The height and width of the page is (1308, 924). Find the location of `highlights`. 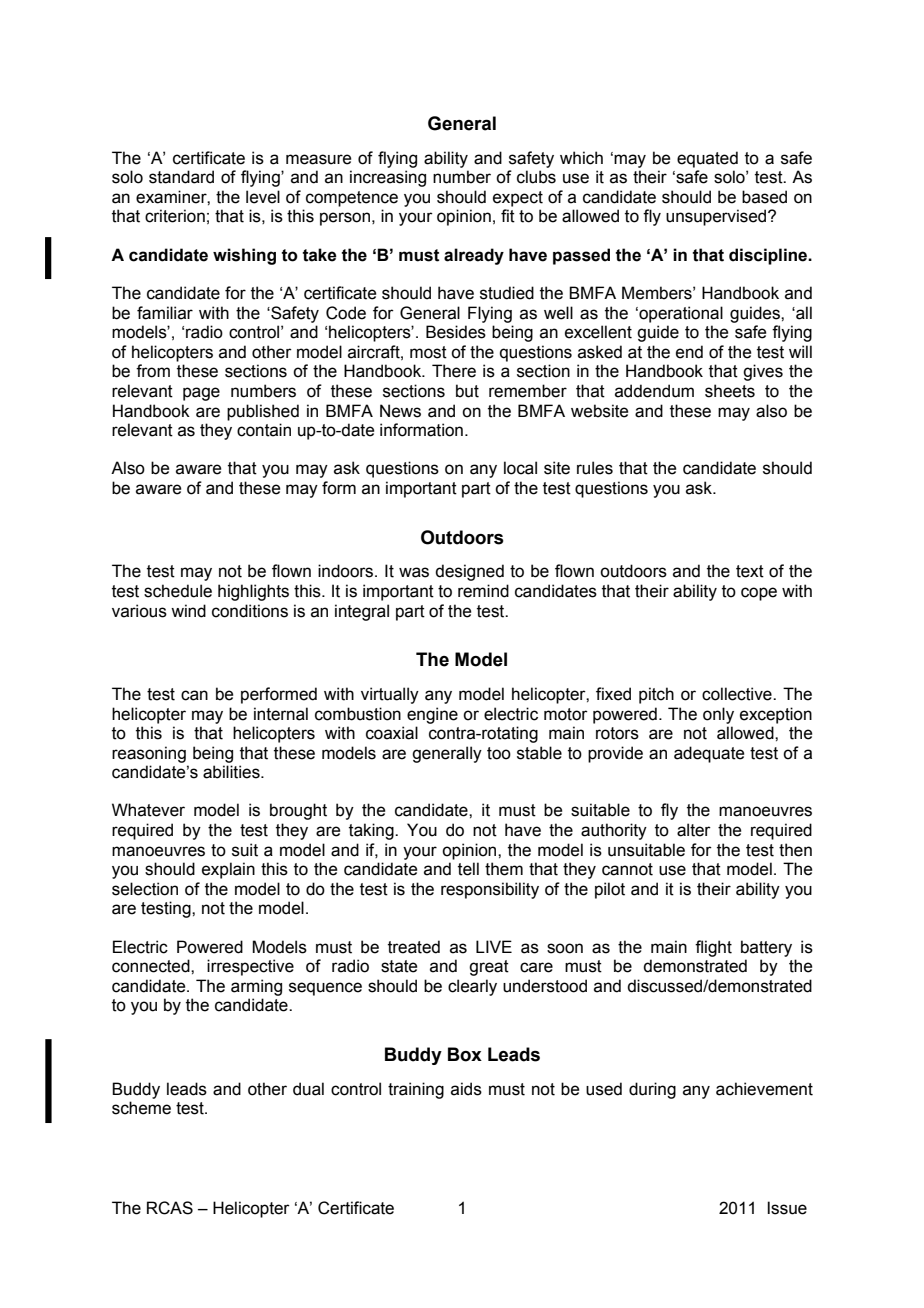

highlights is located at coordinates (253, 592).
